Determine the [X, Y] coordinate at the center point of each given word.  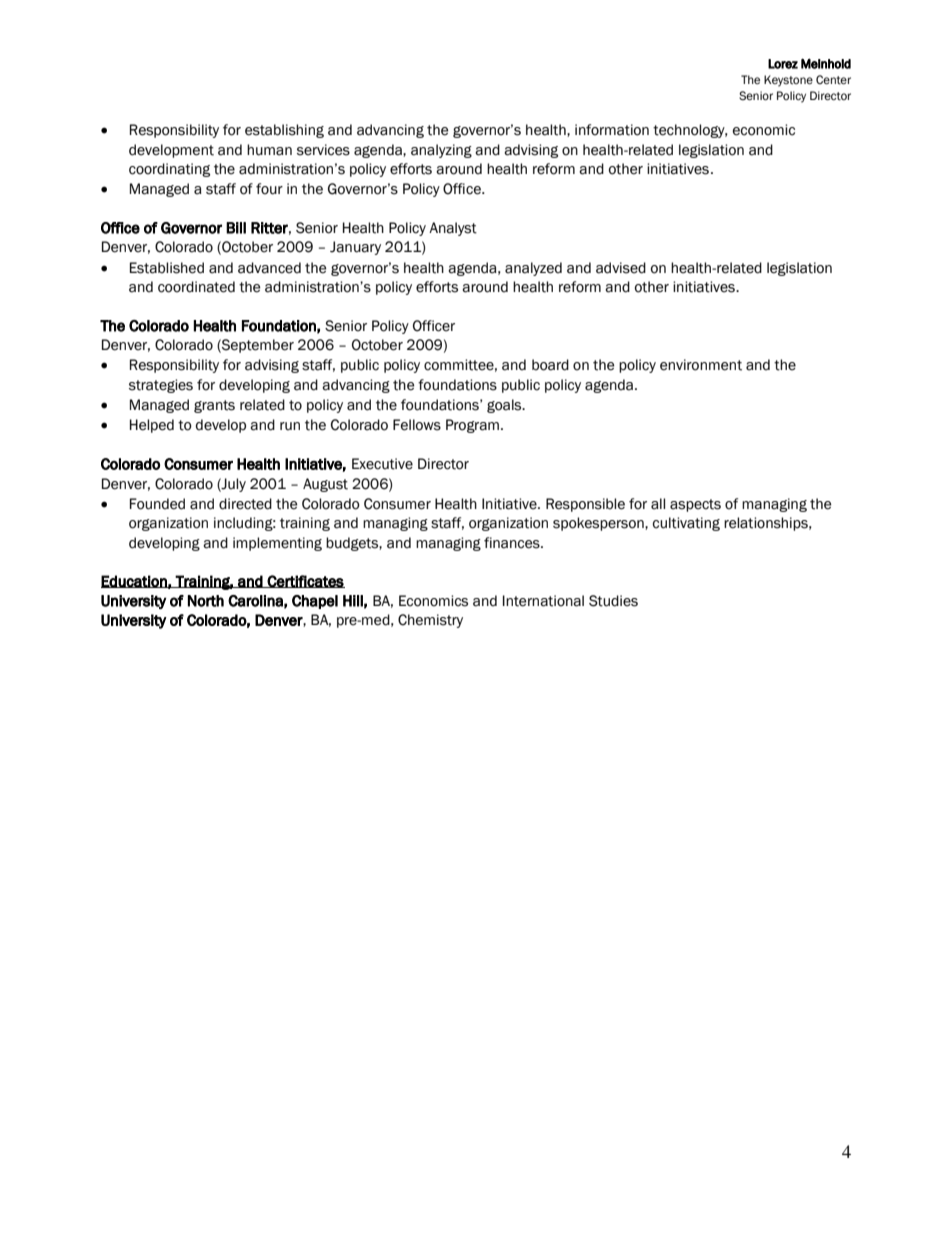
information [612, 130]
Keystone [788, 81]
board [550, 365]
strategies [161, 386]
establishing [284, 131]
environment [701, 365]
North [206, 601]
